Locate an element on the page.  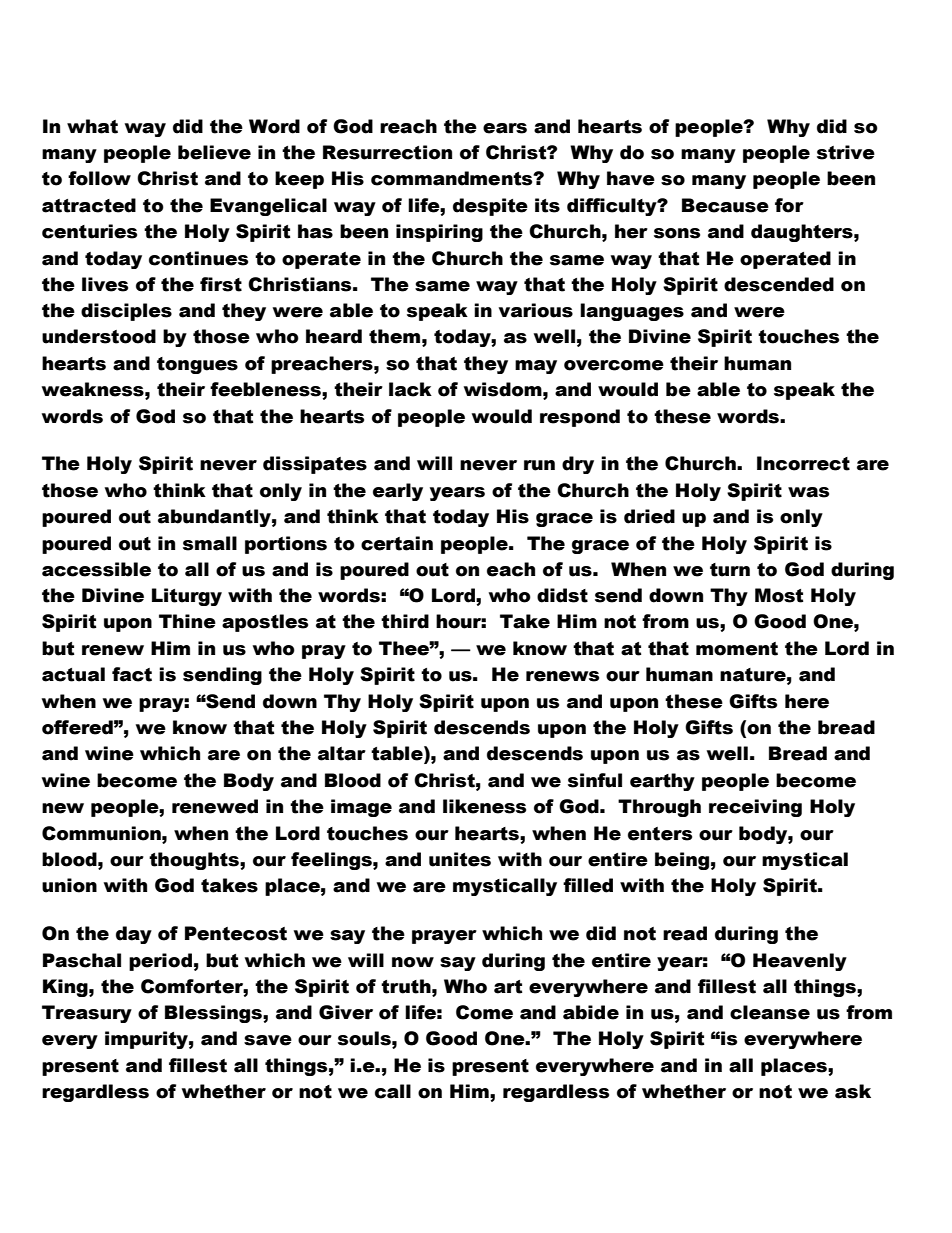
Most is located at coordinates (779, 595).
